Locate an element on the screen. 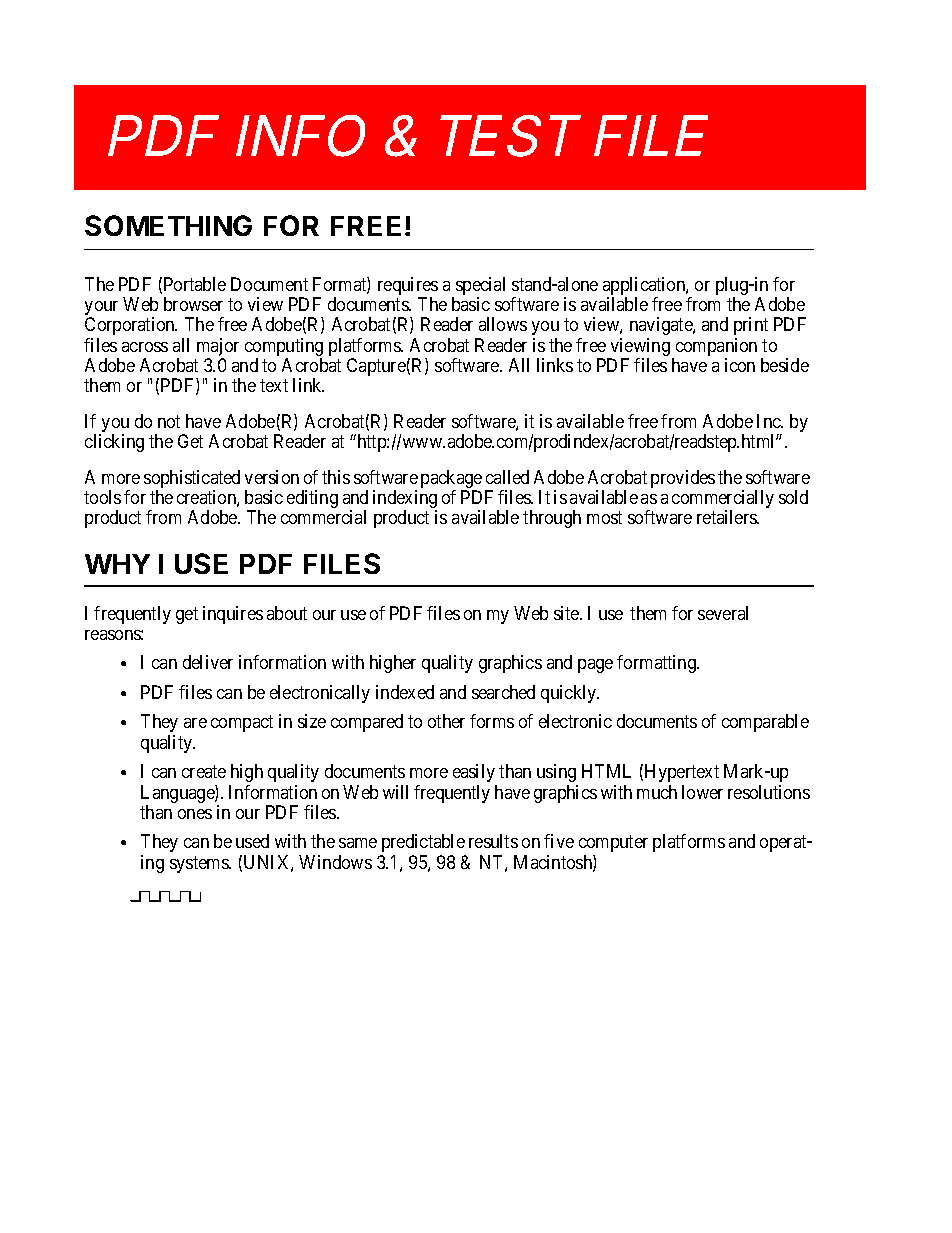 The height and width of the screenshot is (1233, 952). several is located at coordinates (723, 613).
